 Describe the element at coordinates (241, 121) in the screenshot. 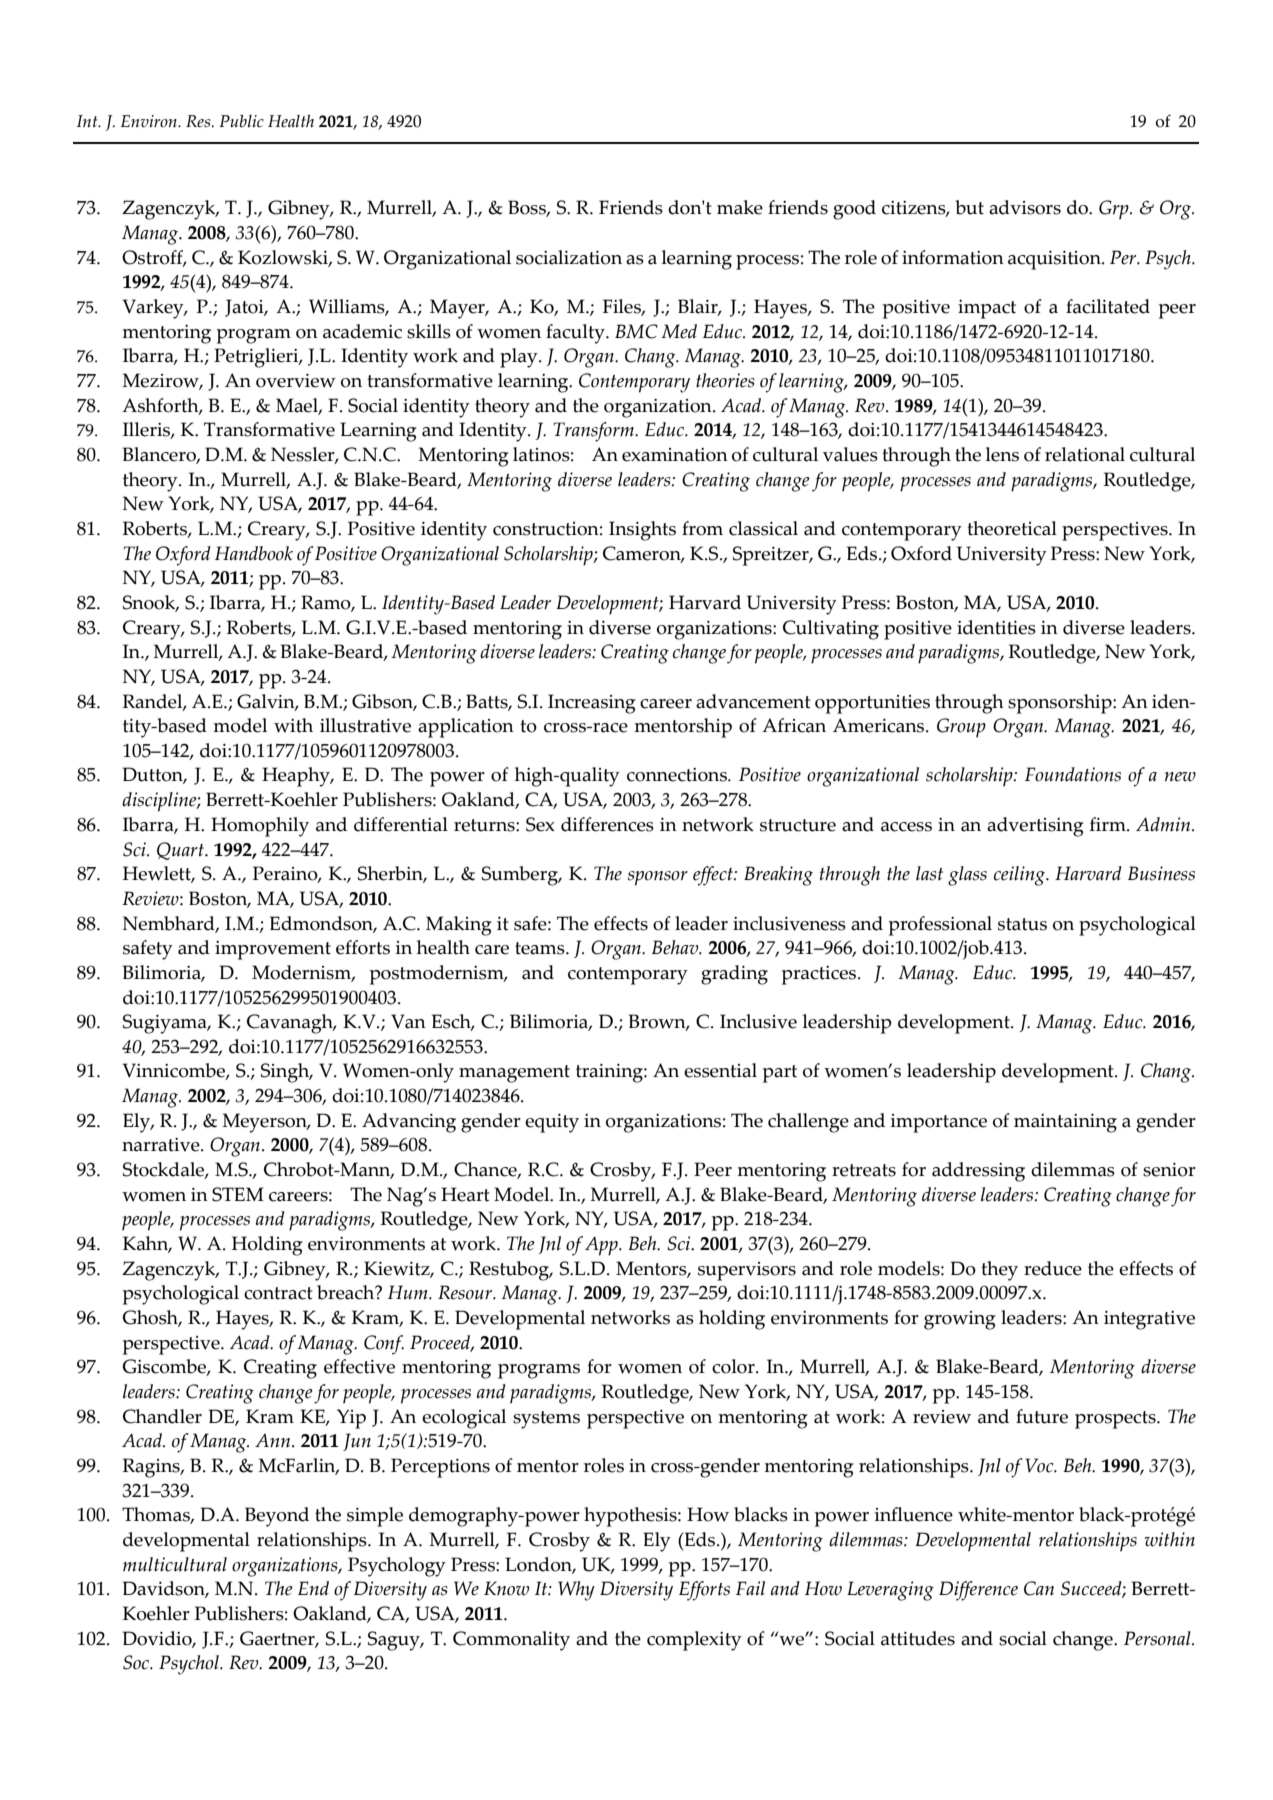

I see `Public` at that location.
